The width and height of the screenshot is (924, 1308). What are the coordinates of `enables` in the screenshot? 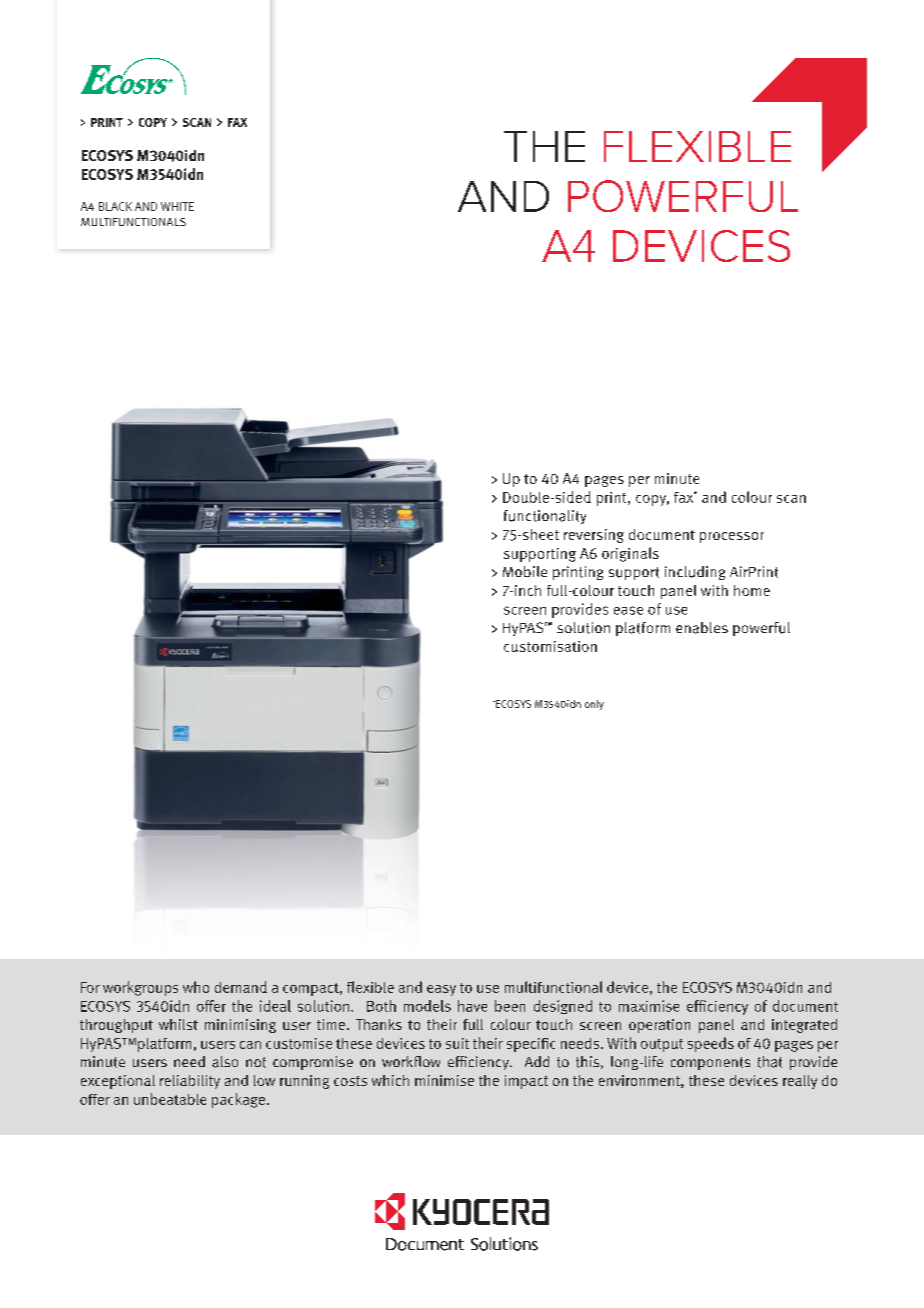 It's located at (702, 628).
